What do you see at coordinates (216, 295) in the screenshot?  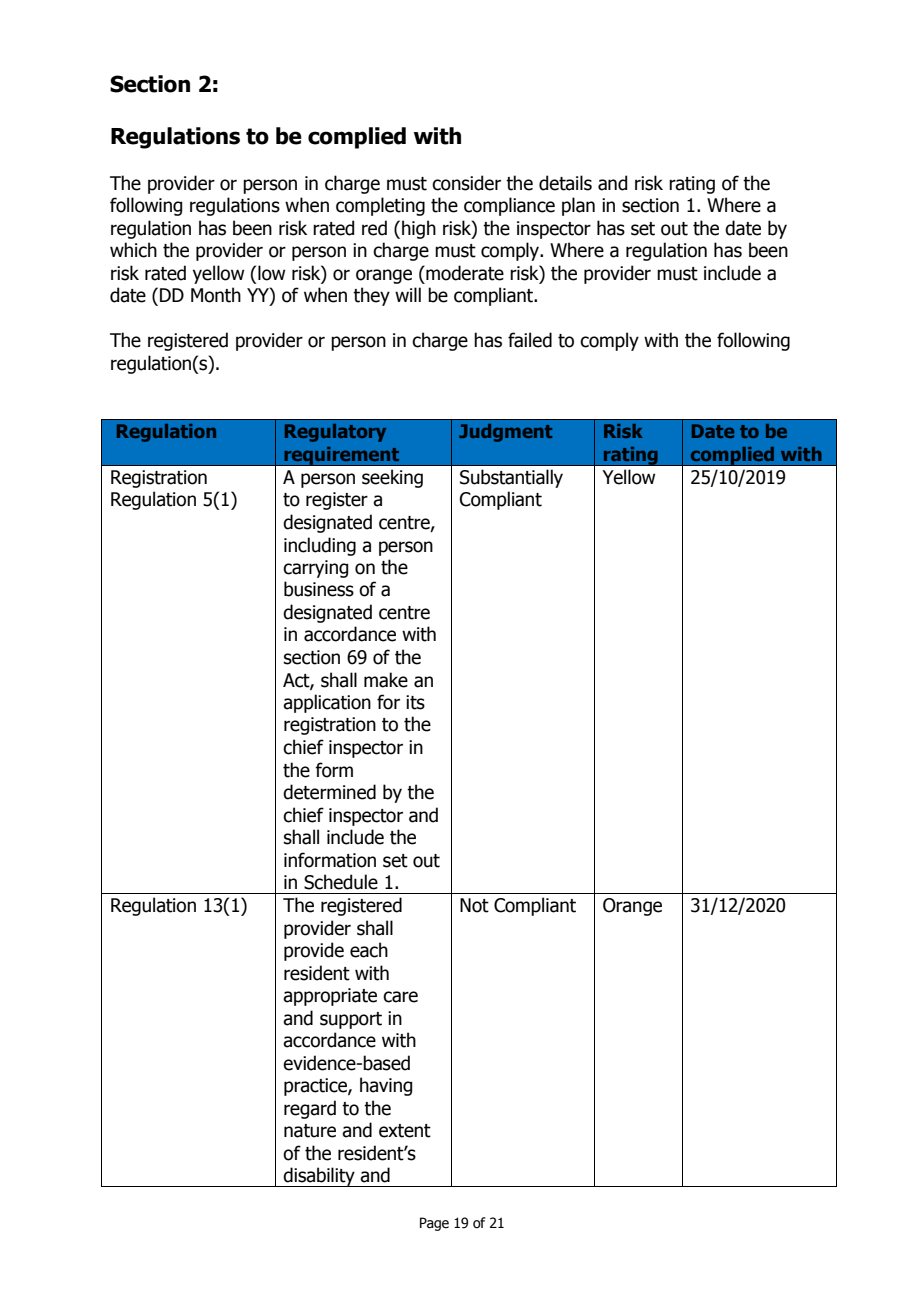 I see `Month` at bounding box center [216, 295].
